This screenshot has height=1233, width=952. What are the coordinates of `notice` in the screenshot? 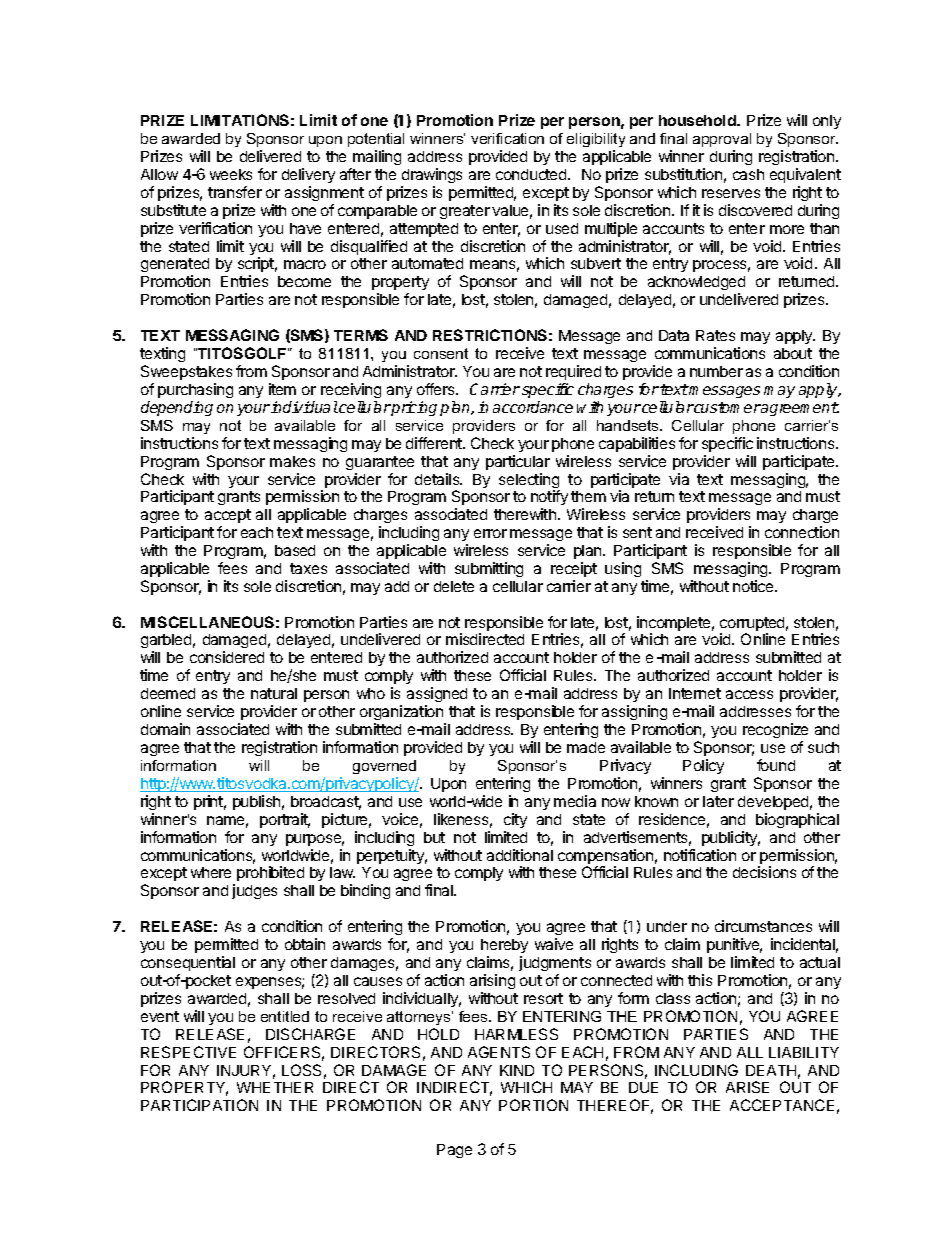 It's located at (754, 586).
